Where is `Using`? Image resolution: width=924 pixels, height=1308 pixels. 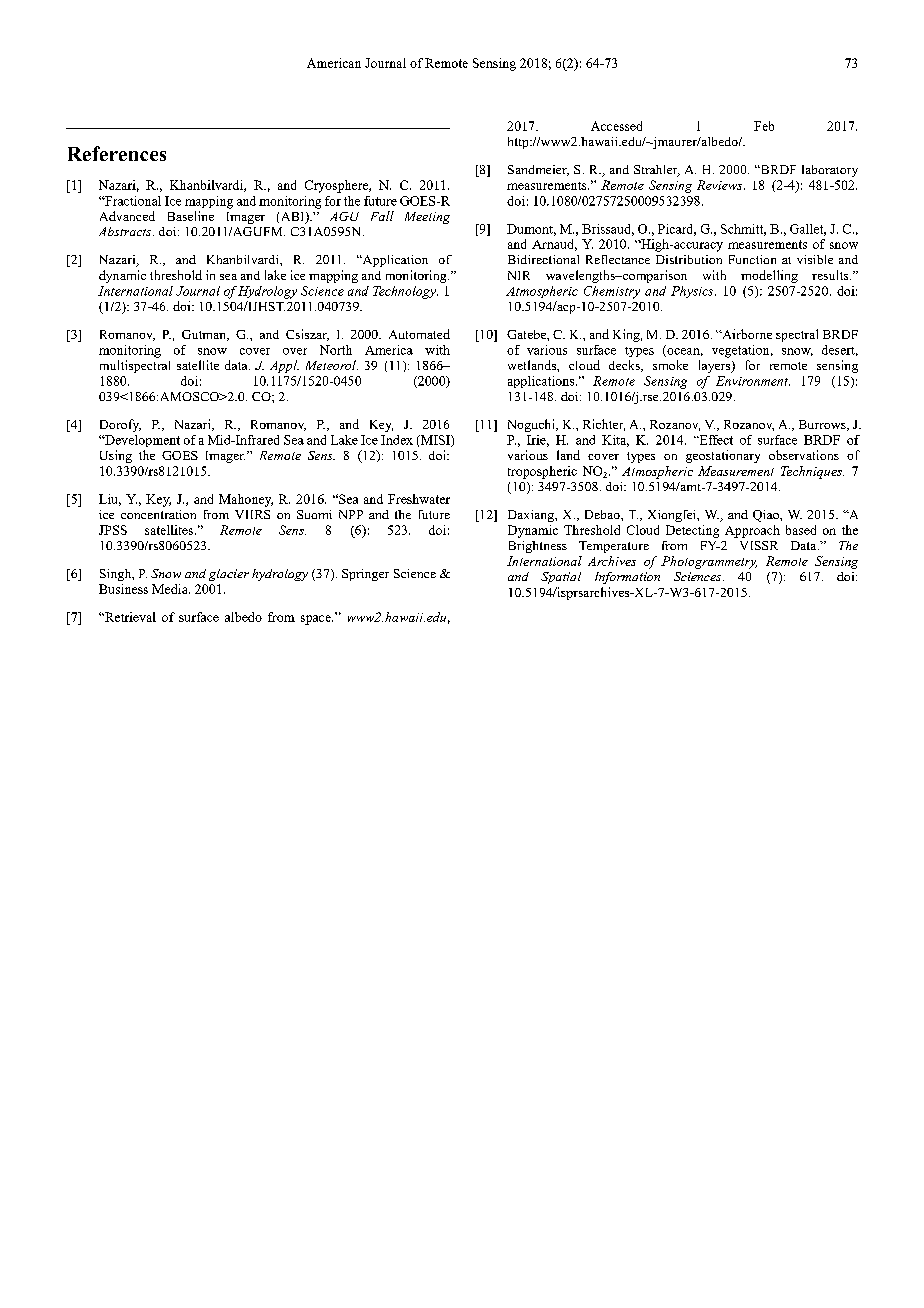
Using is located at coordinates (116, 456).
